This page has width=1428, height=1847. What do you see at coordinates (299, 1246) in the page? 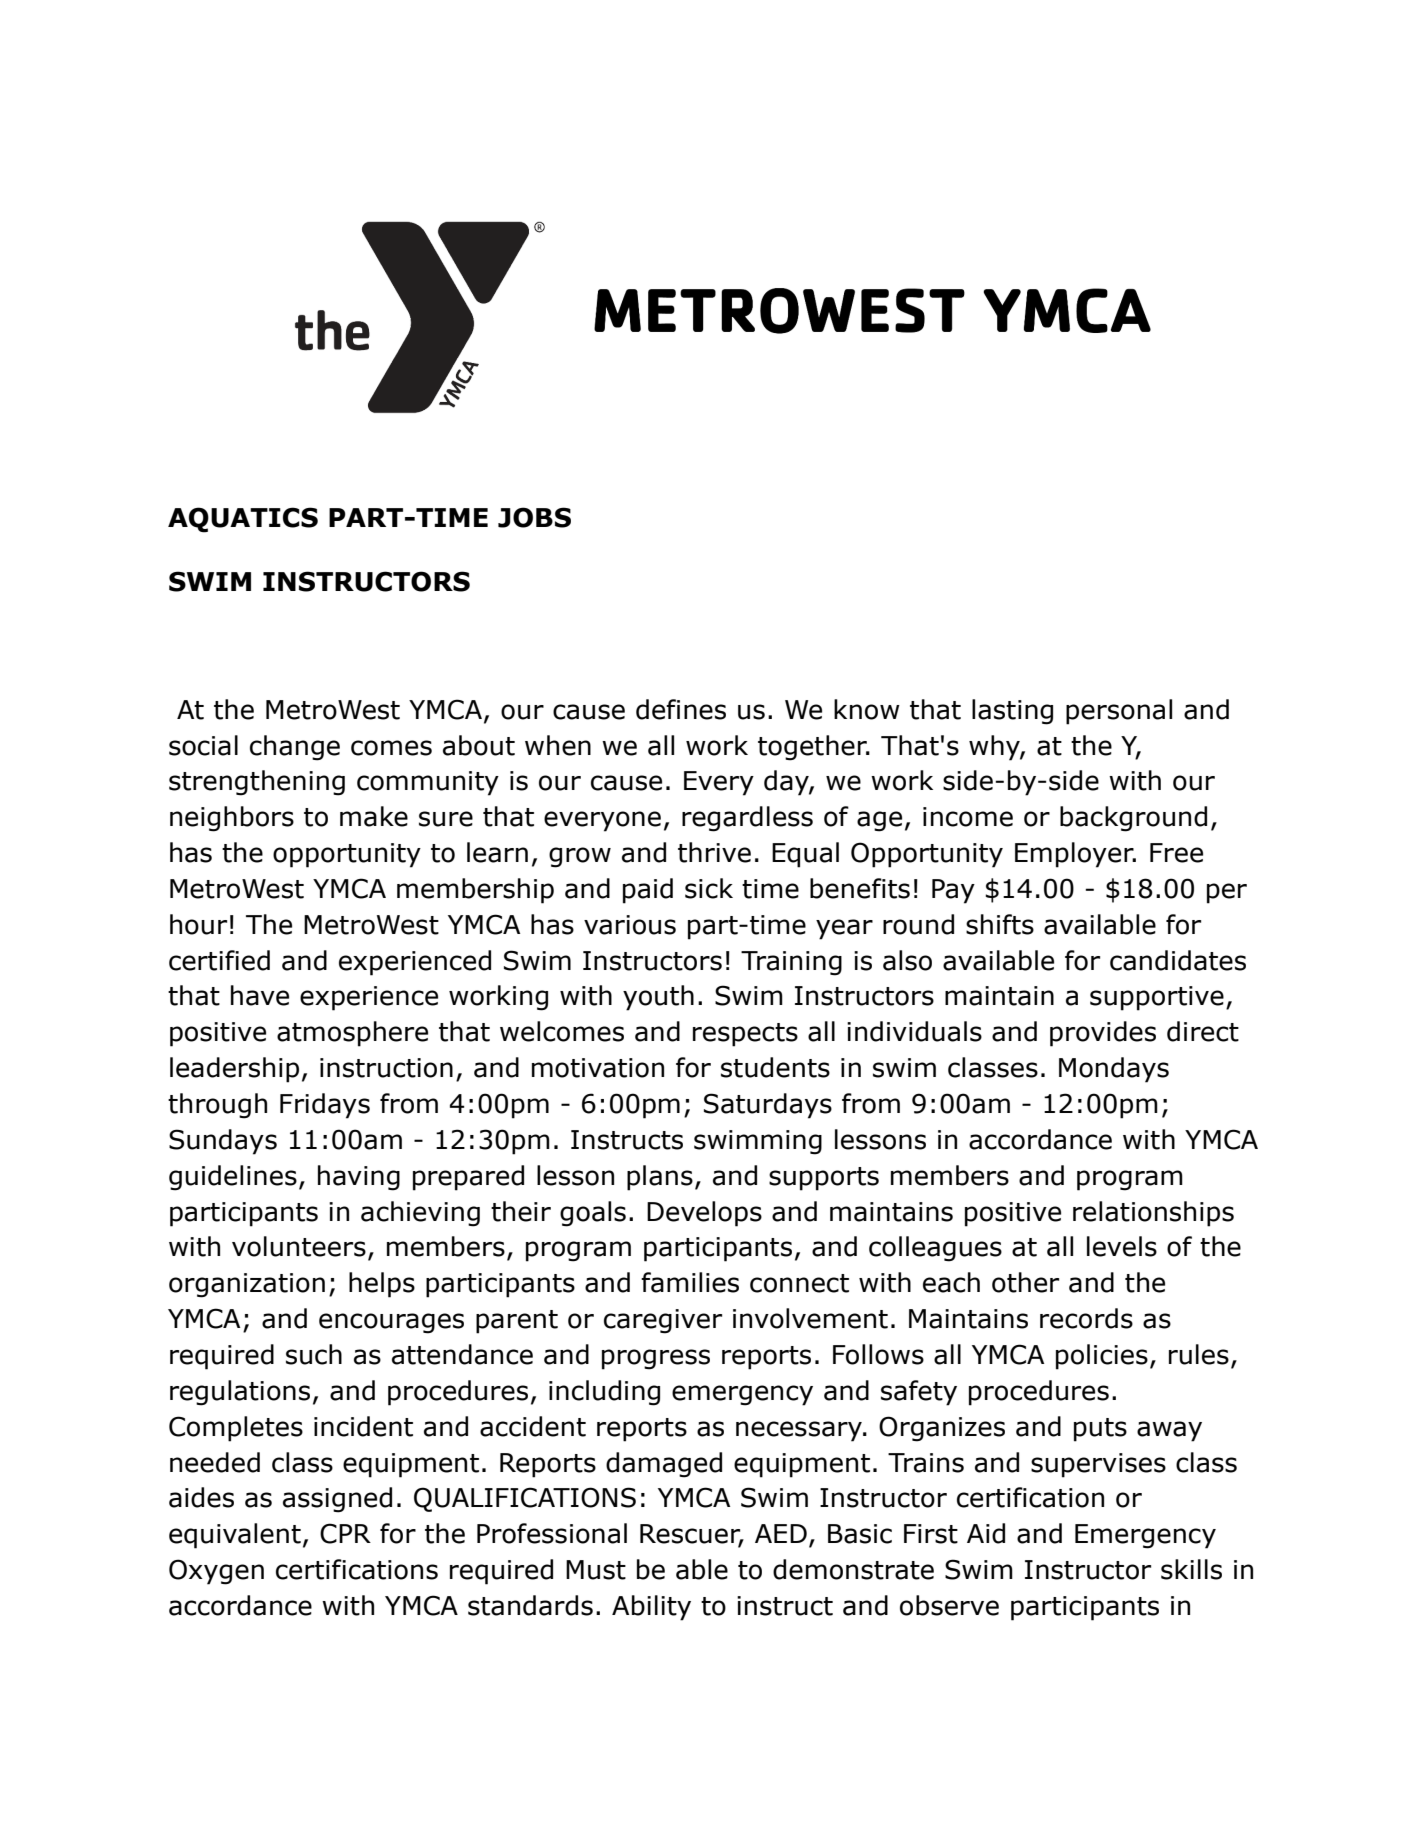
I see `volunteers` at bounding box center [299, 1246].
